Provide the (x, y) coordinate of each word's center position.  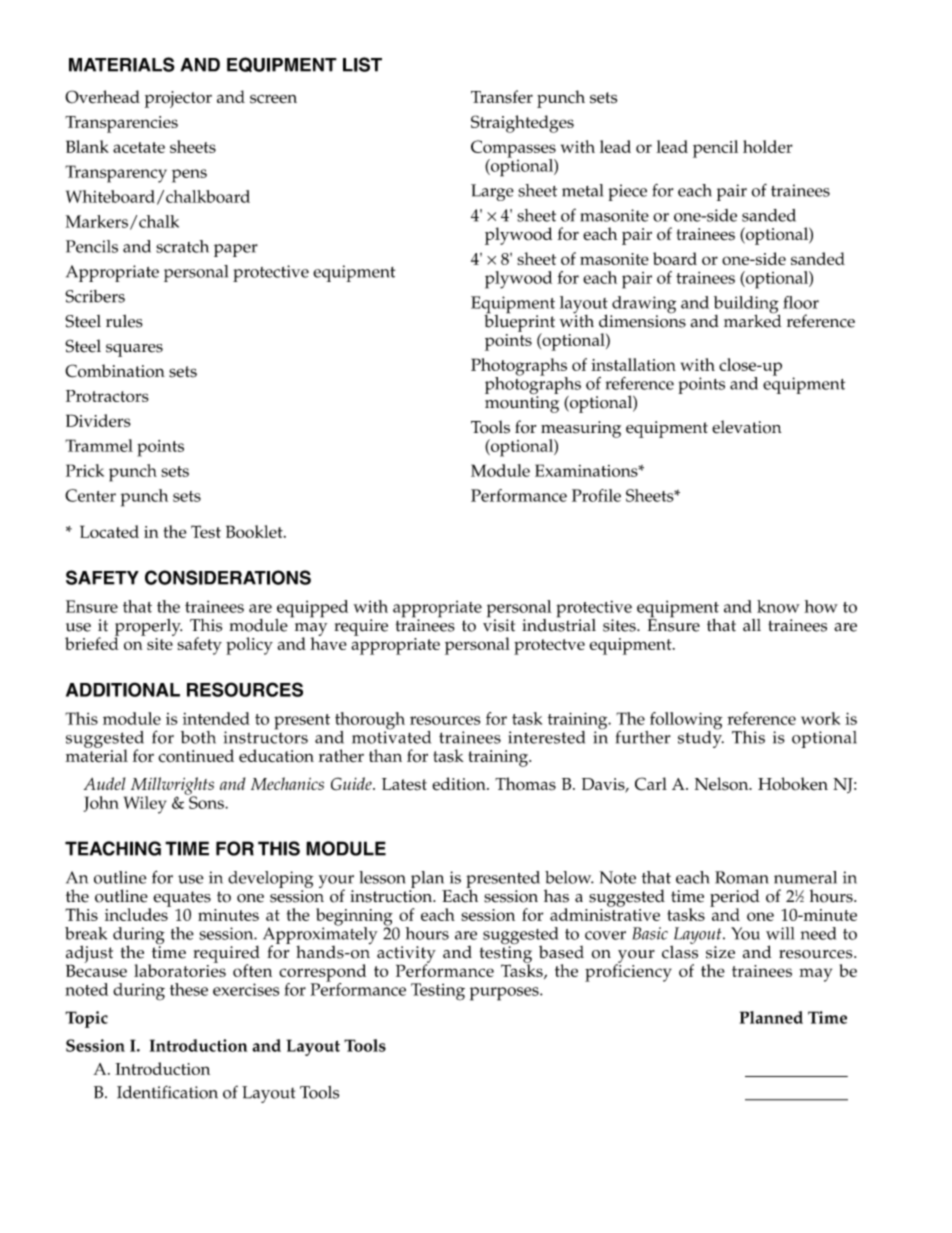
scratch (182, 246)
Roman (742, 877)
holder (768, 146)
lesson (382, 877)
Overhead (102, 97)
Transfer (502, 97)
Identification (167, 1092)
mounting (522, 403)
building (747, 306)
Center (90, 495)
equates (182, 900)
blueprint (519, 323)
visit (499, 624)
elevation (747, 427)
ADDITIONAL (123, 689)
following (684, 722)
